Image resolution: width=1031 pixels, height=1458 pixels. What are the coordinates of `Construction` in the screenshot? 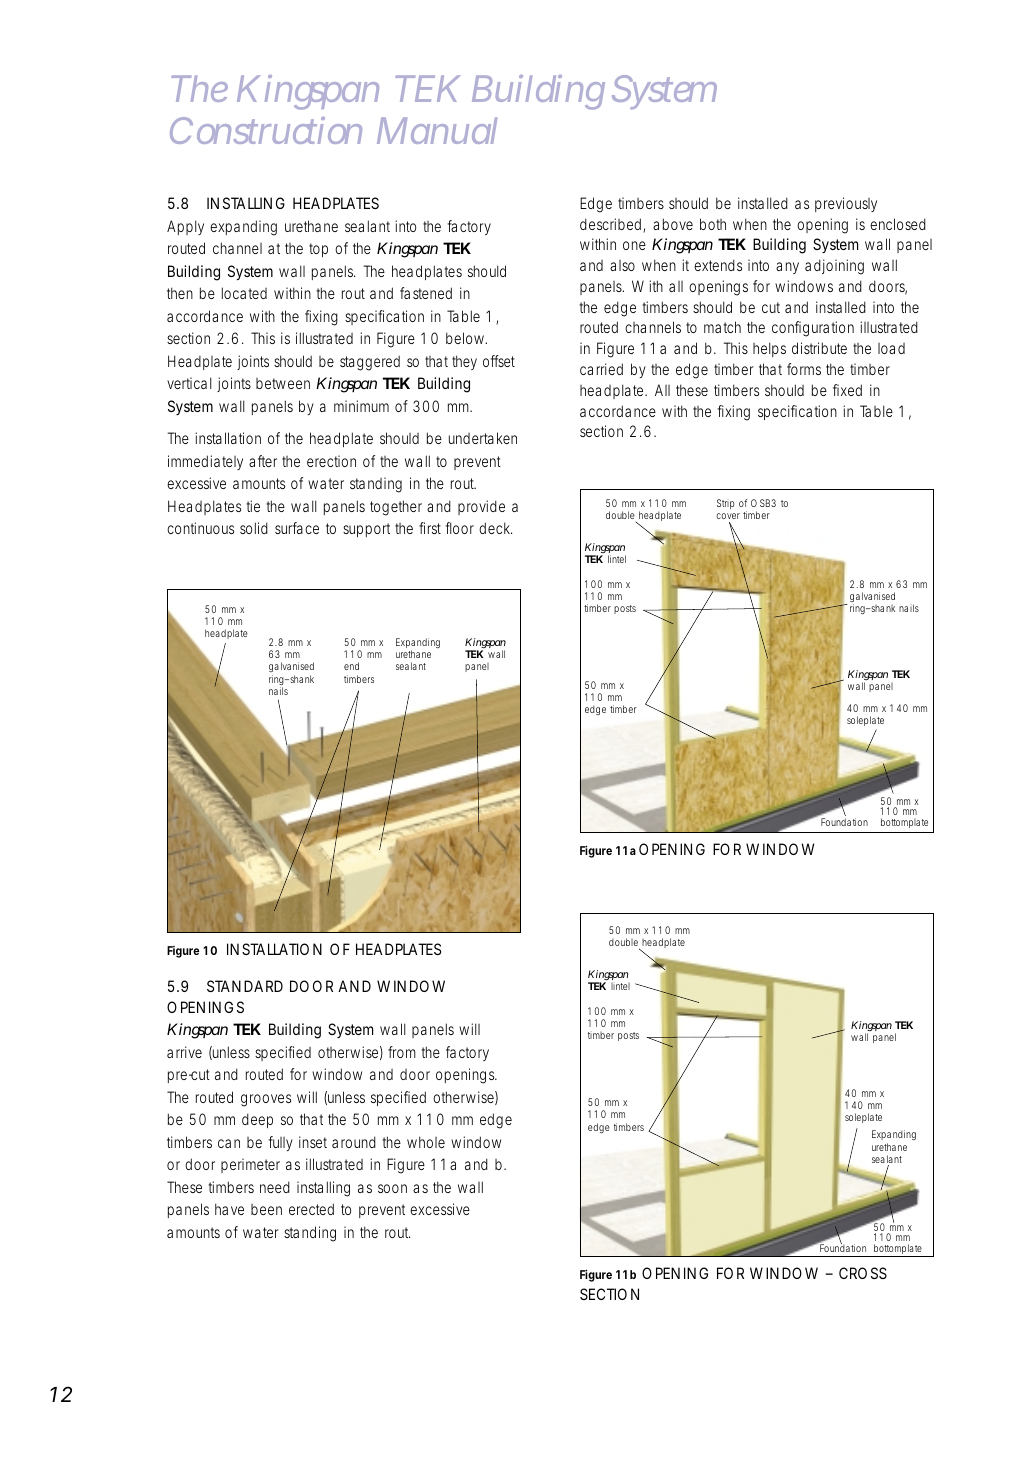 It's located at (266, 130).
